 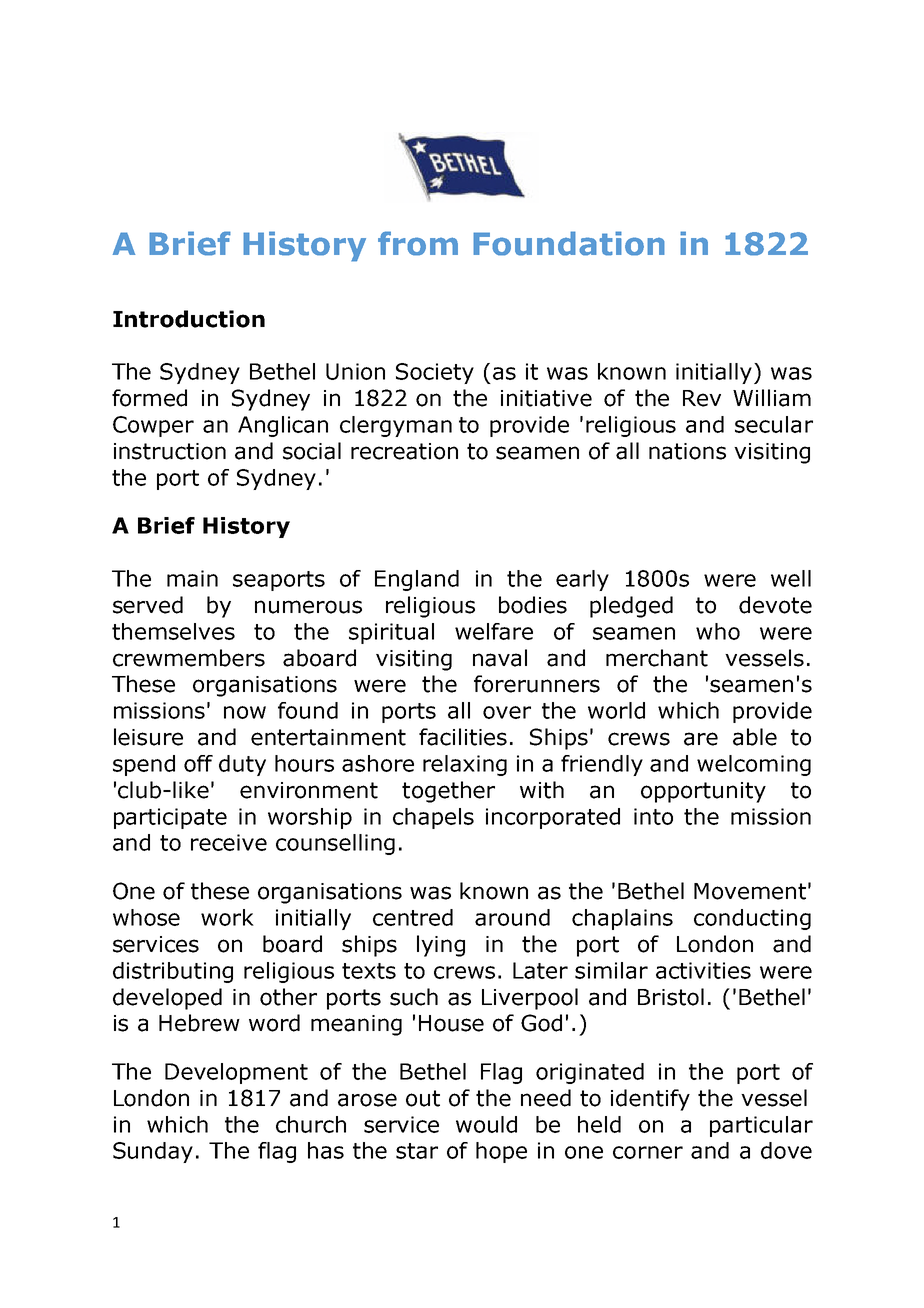 What do you see at coordinates (227, 917) in the image?
I see `work` at bounding box center [227, 917].
